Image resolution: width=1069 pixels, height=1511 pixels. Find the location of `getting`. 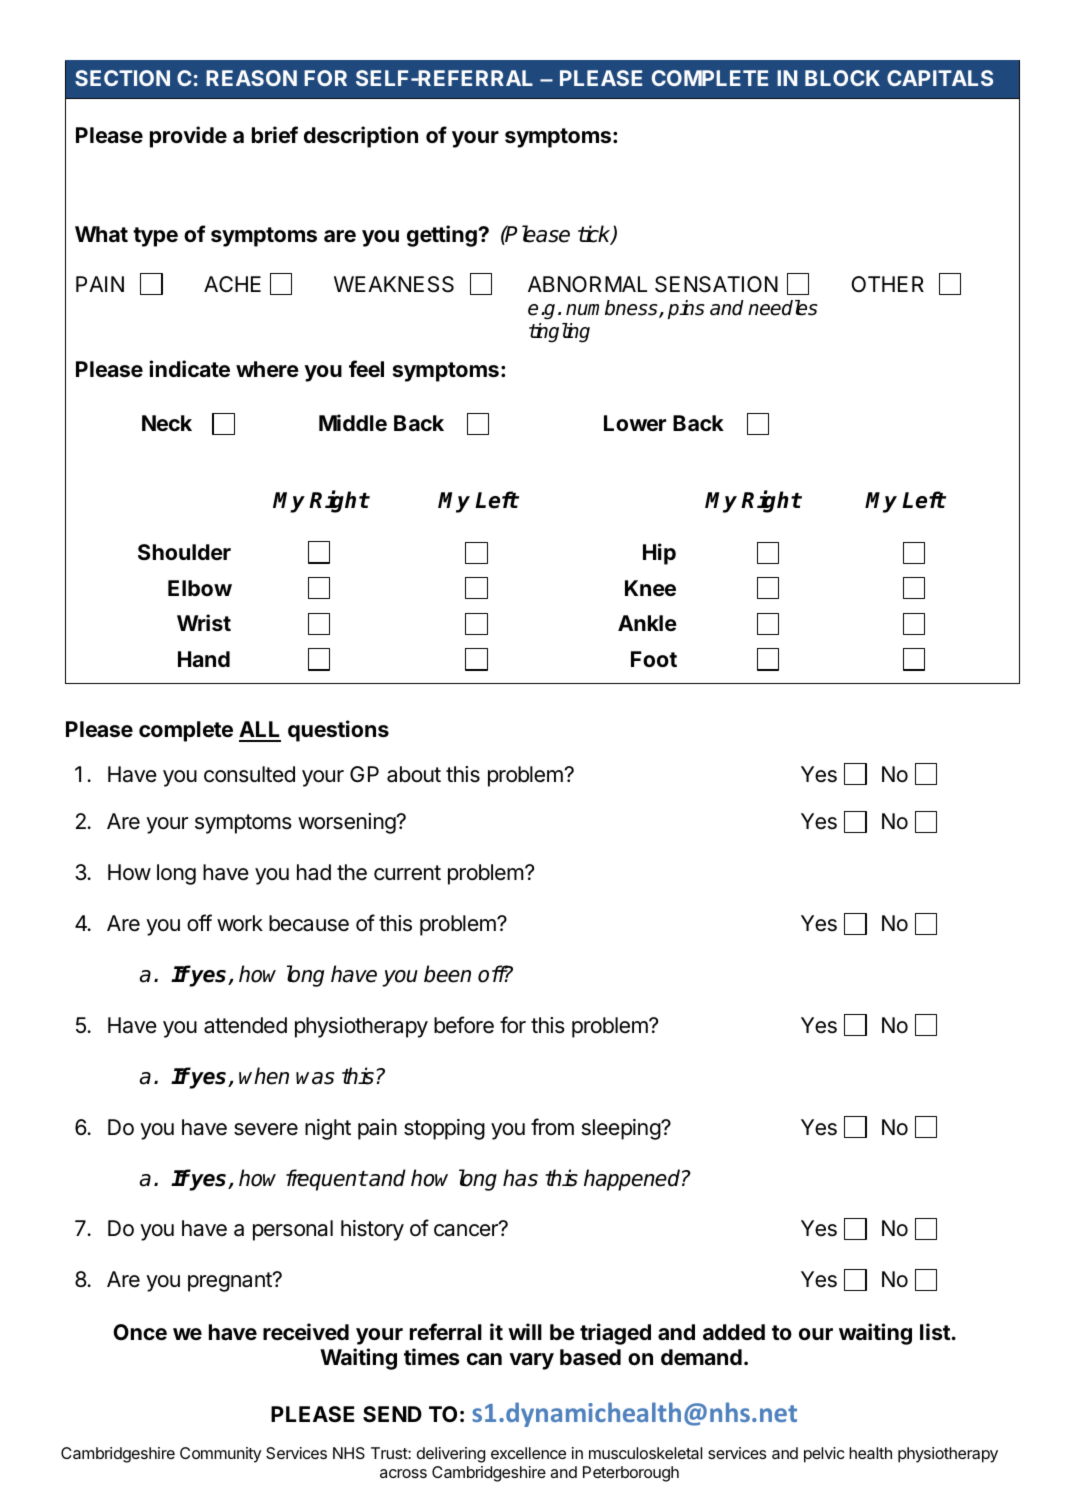

getting is located at coordinates (443, 236).
